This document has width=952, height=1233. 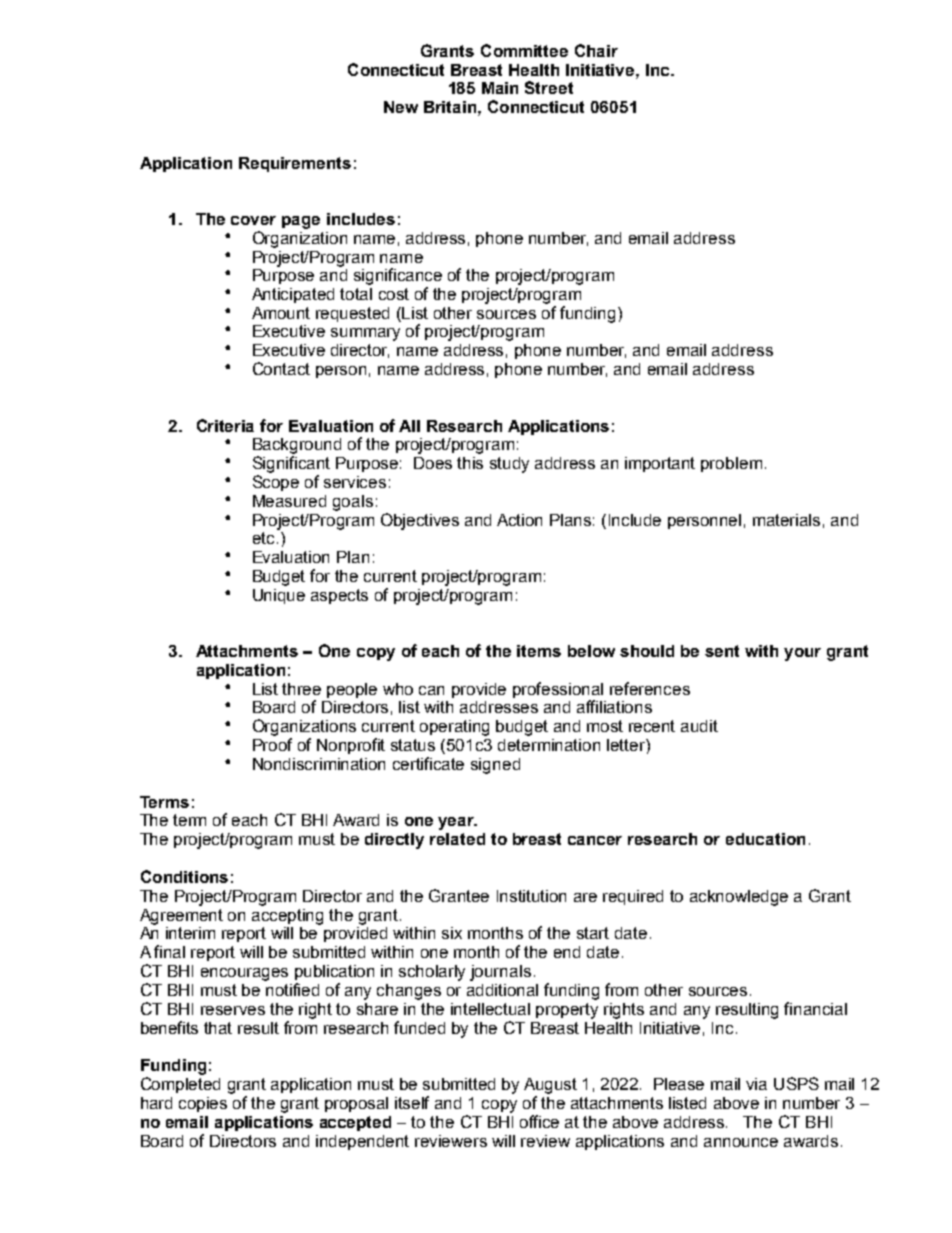 What do you see at coordinates (539, 1121) in the document?
I see `office` at bounding box center [539, 1121].
